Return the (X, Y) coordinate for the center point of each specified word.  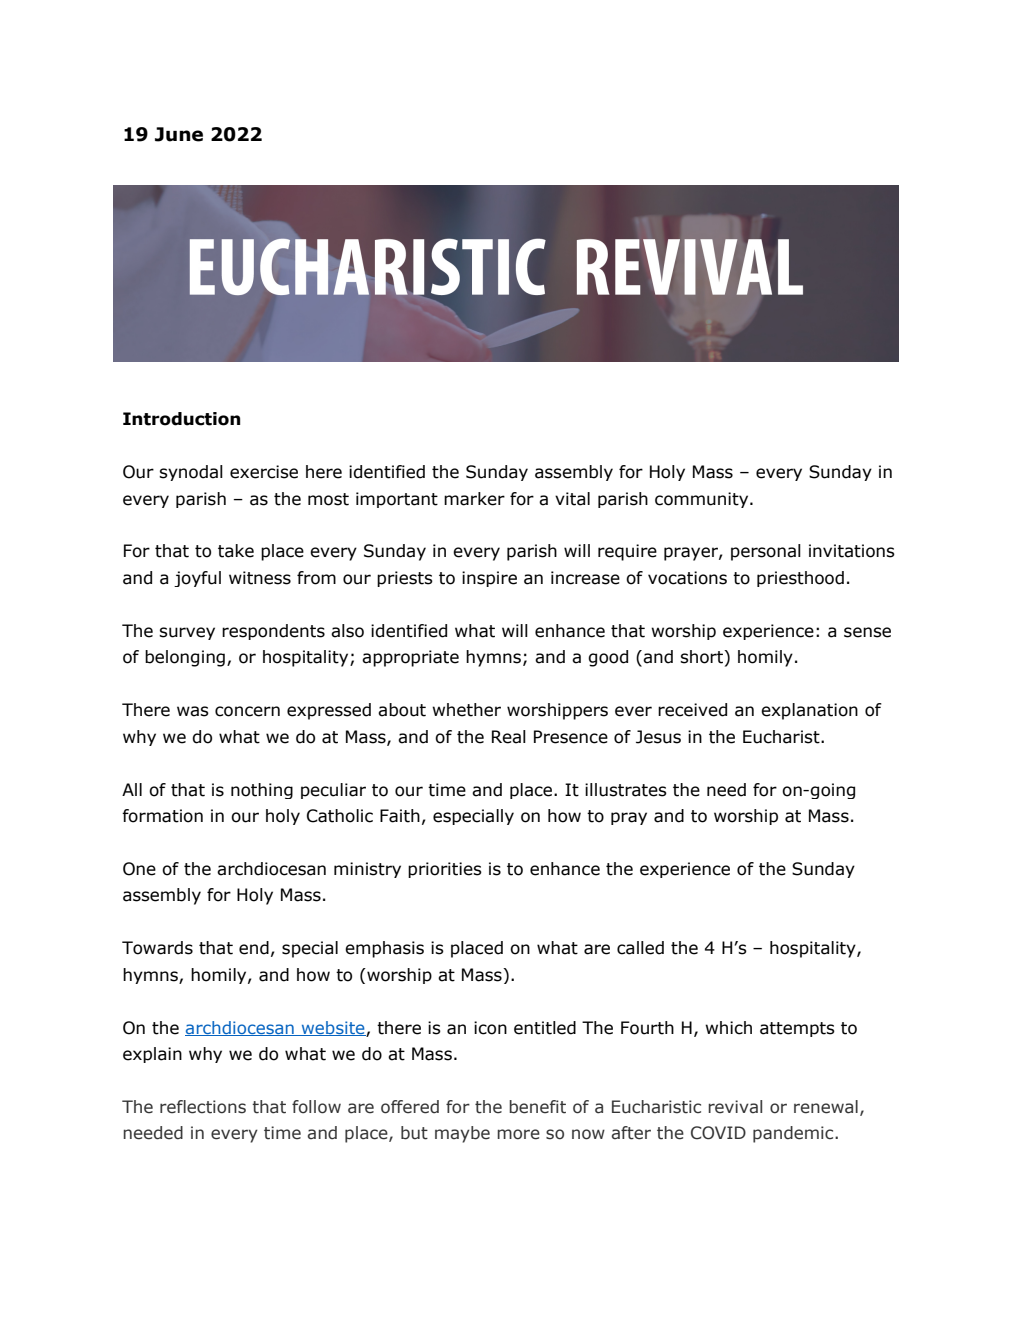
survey (187, 633)
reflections (203, 1107)
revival (735, 1107)
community (703, 500)
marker (474, 499)
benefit (537, 1107)
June (179, 134)
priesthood (800, 579)
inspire (489, 579)
